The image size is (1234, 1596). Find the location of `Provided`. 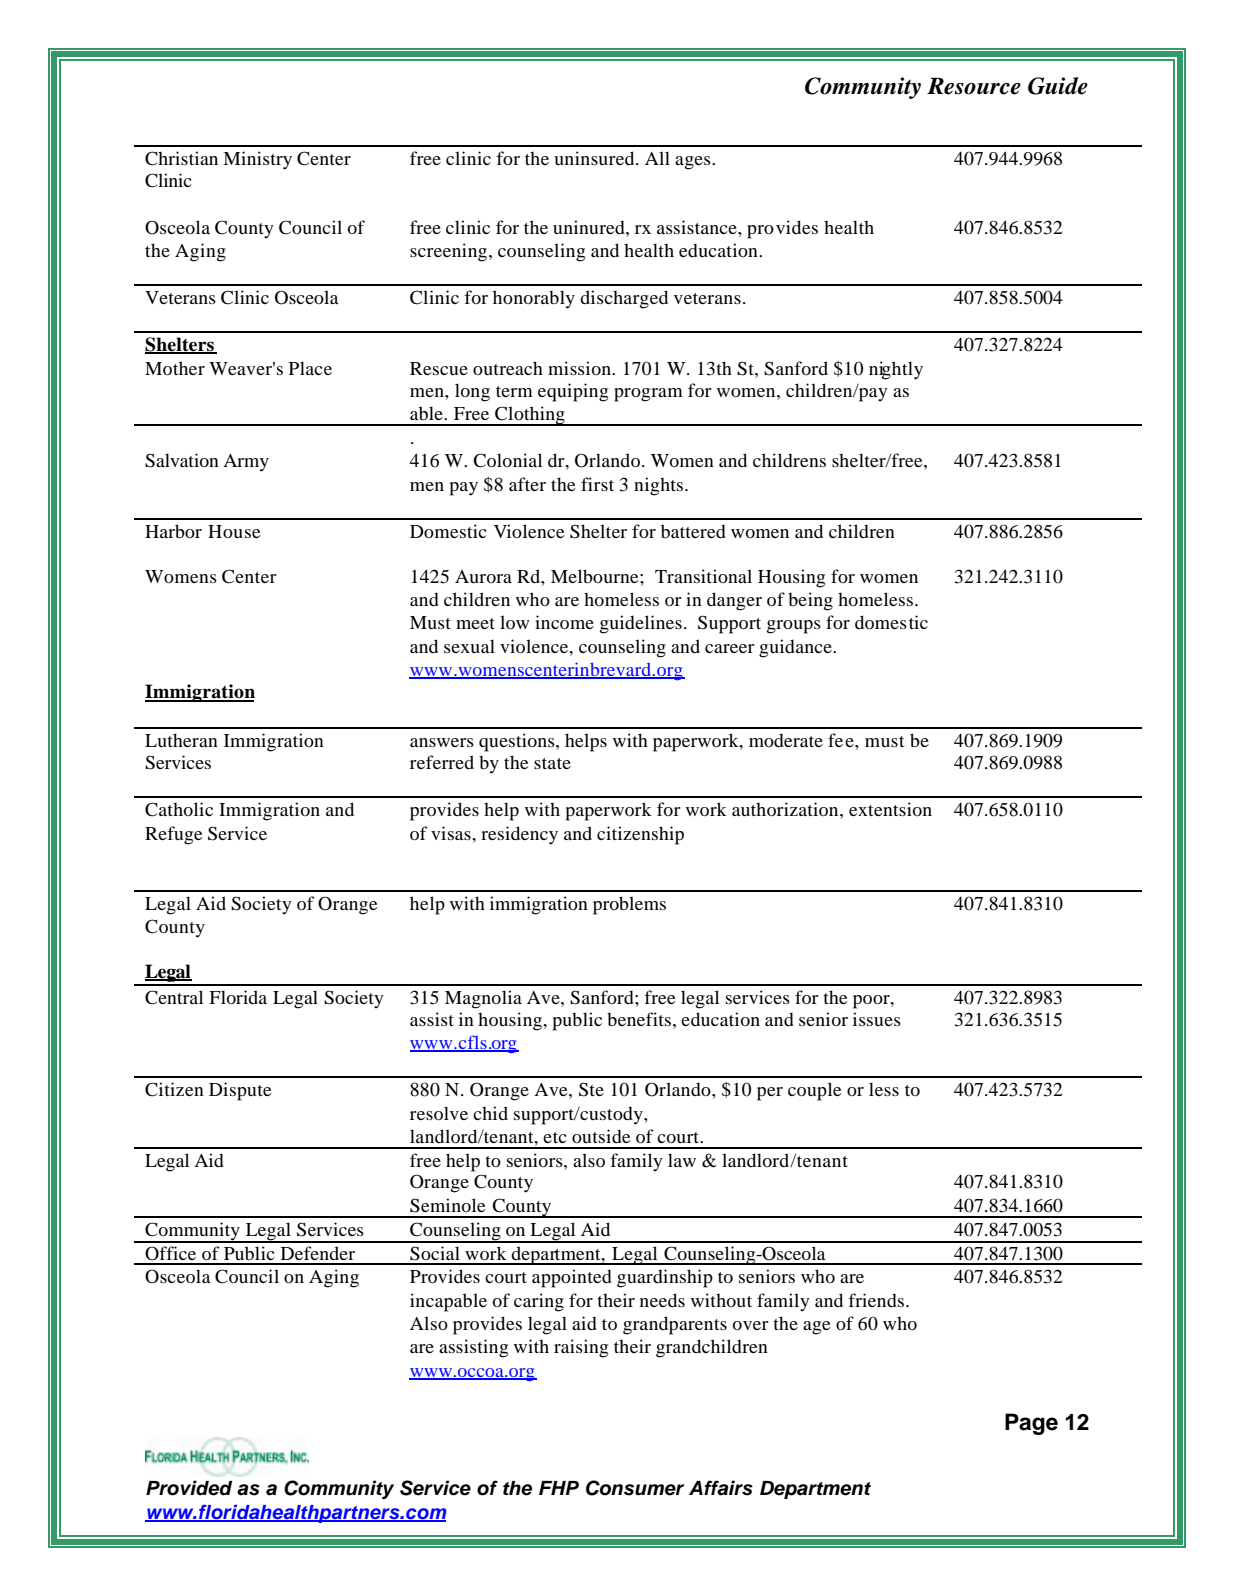

Provided is located at coordinates (189, 1488).
